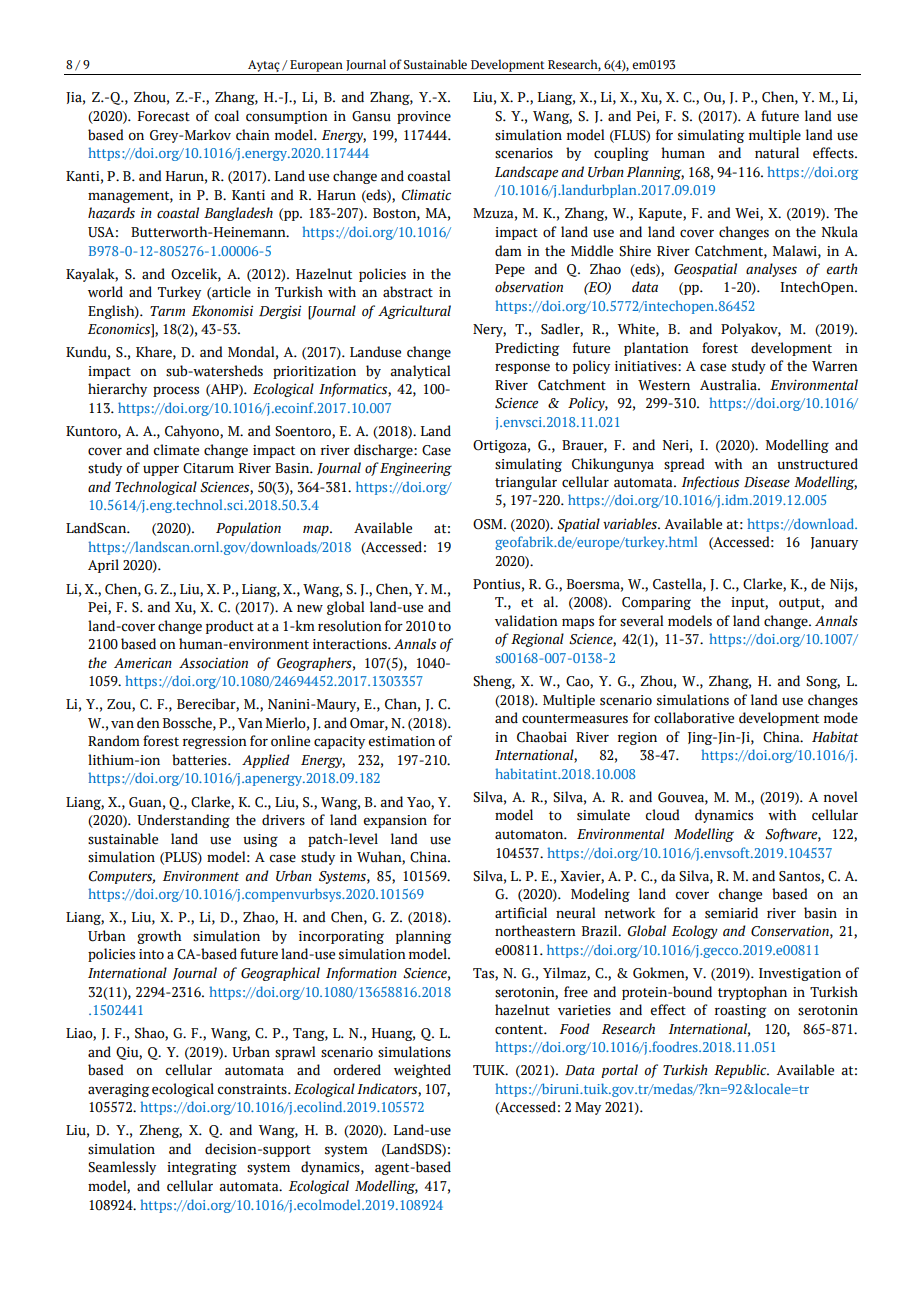 The width and height of the screenshot is (924, 1307). What do you see at coordinates (164, 116) in the screenshot?
I see `Forecast` at bounding box center [164, 116].
